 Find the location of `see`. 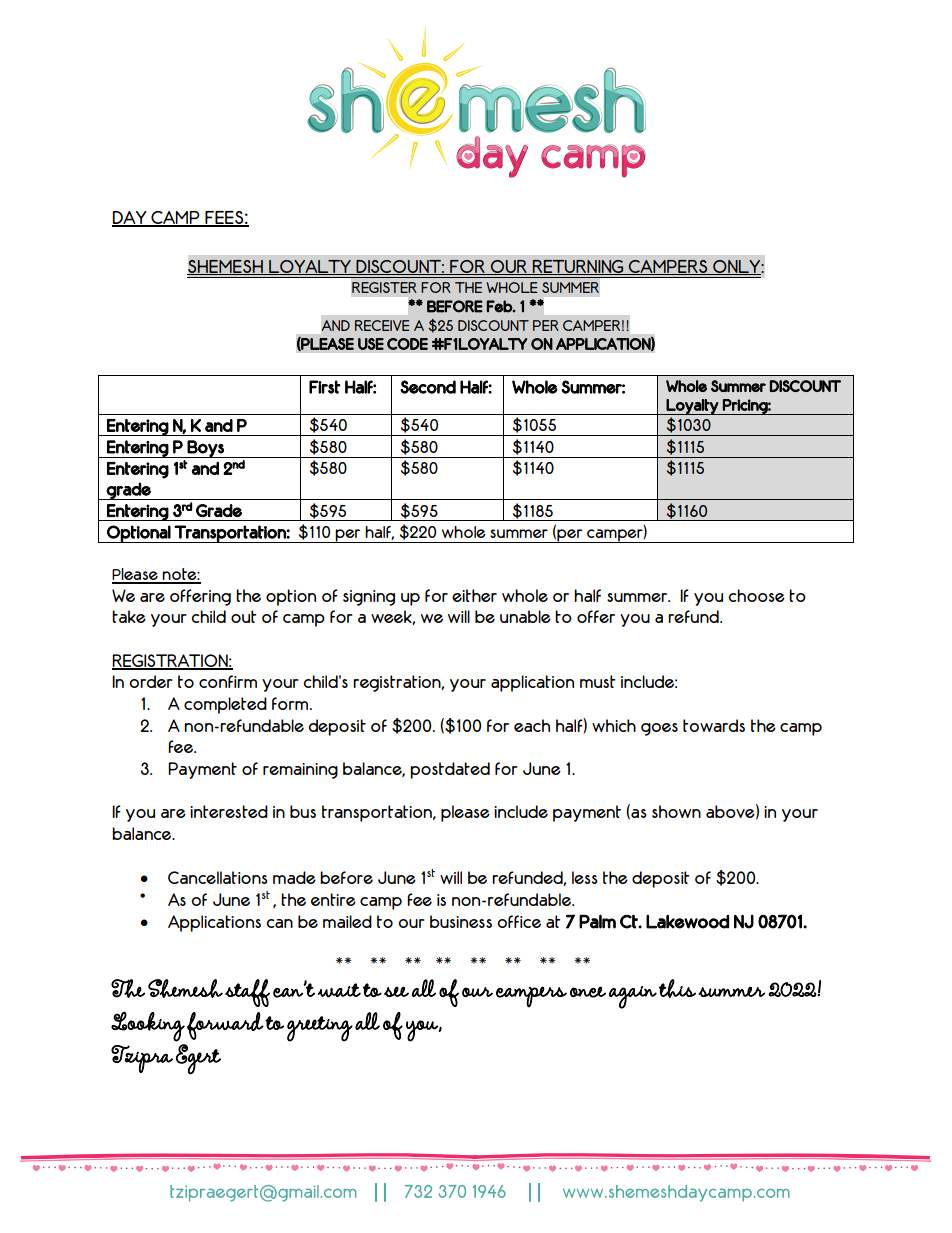

see is located at coordinates (396, 991).
